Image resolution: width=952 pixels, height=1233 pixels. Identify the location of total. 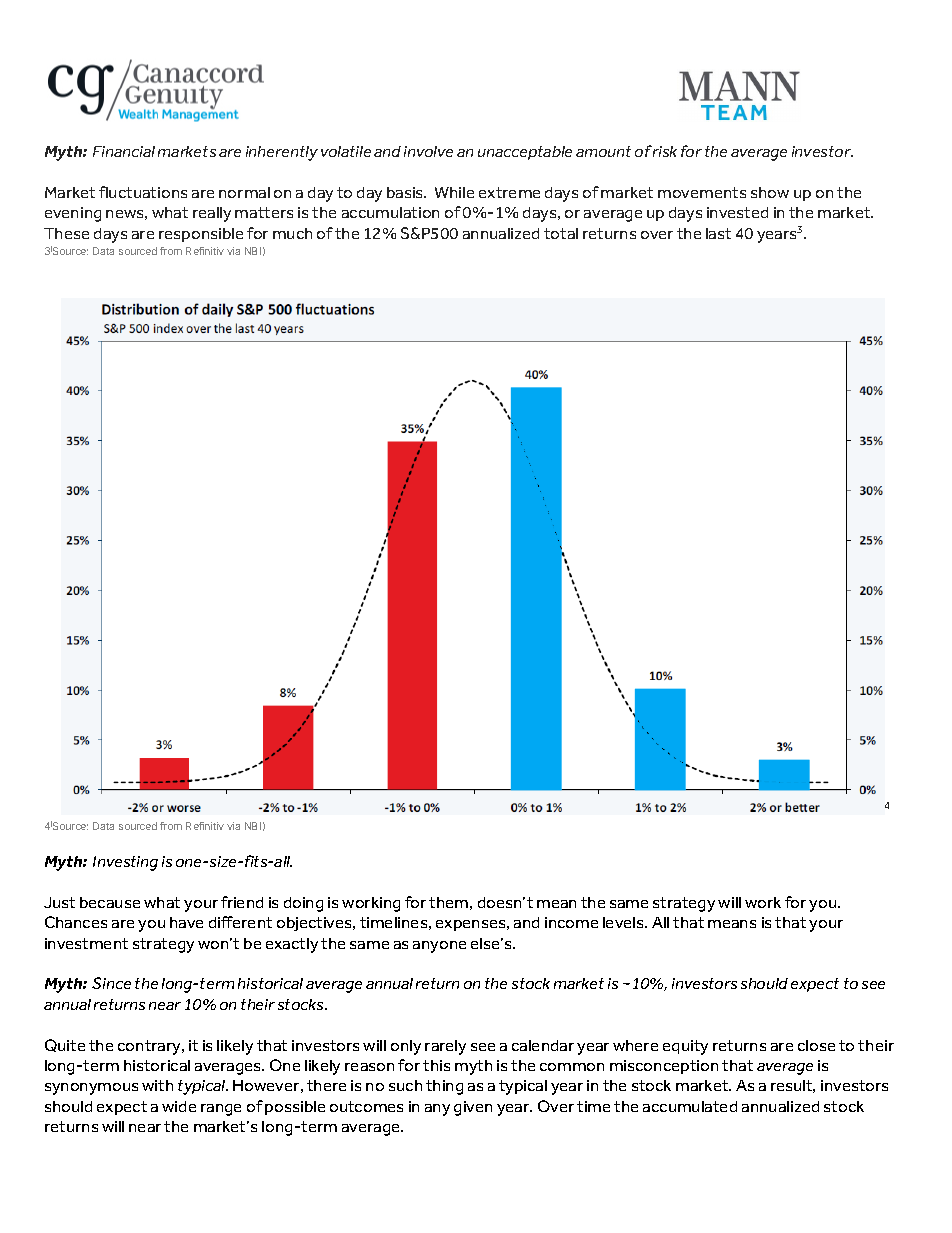
(561, 233).
